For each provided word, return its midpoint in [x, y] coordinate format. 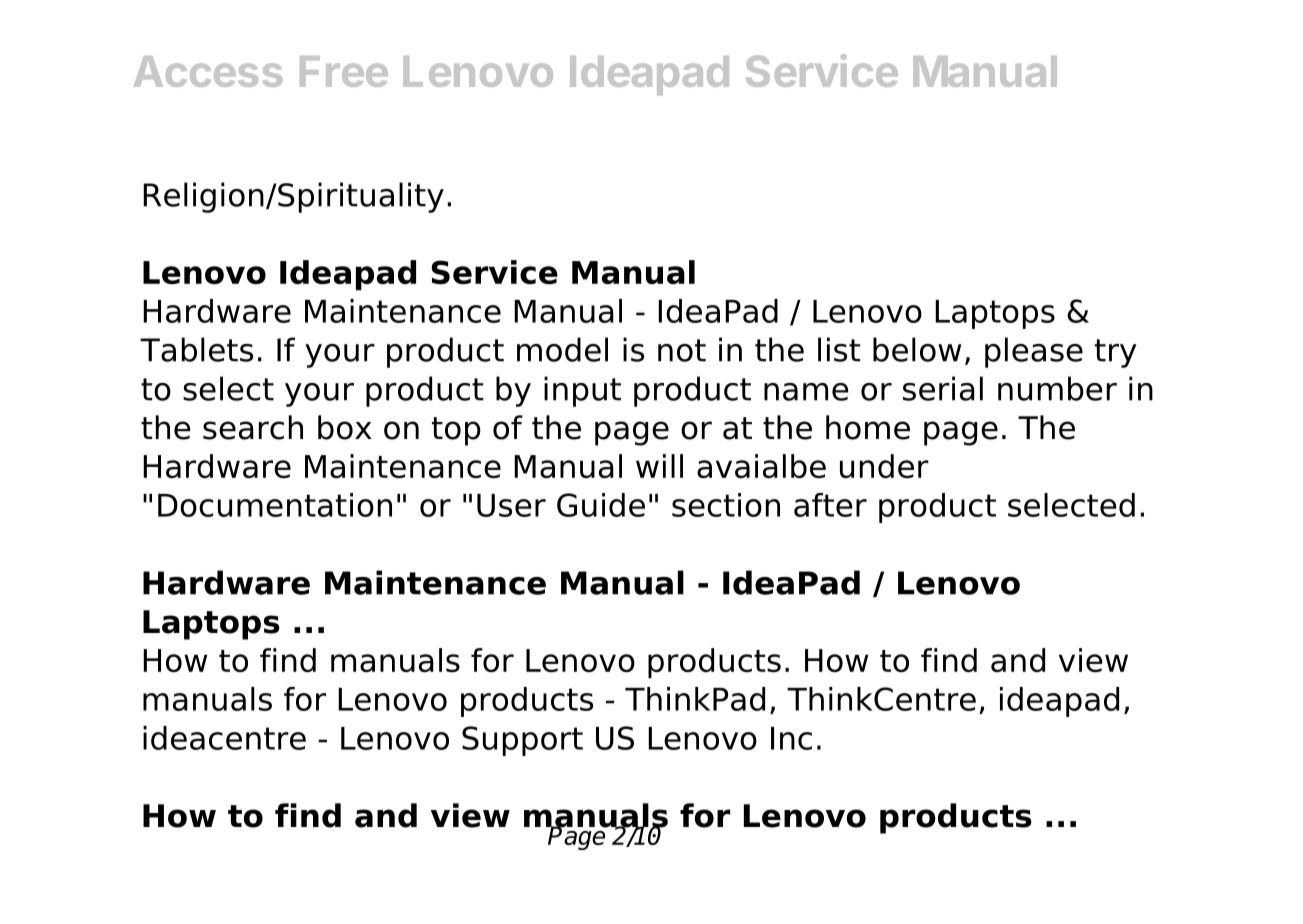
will [659, 466]
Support [522, 741]
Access [208, 71]
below [917, 349]
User [511, 505]
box [345, 427]
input [582, 391]
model [562, 349]
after [830, 505]
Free [344, 71]
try [1116, 353]
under [884, 466]
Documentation [275, 505]
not [682, 350]
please [1034, 352]
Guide [601, 505]
